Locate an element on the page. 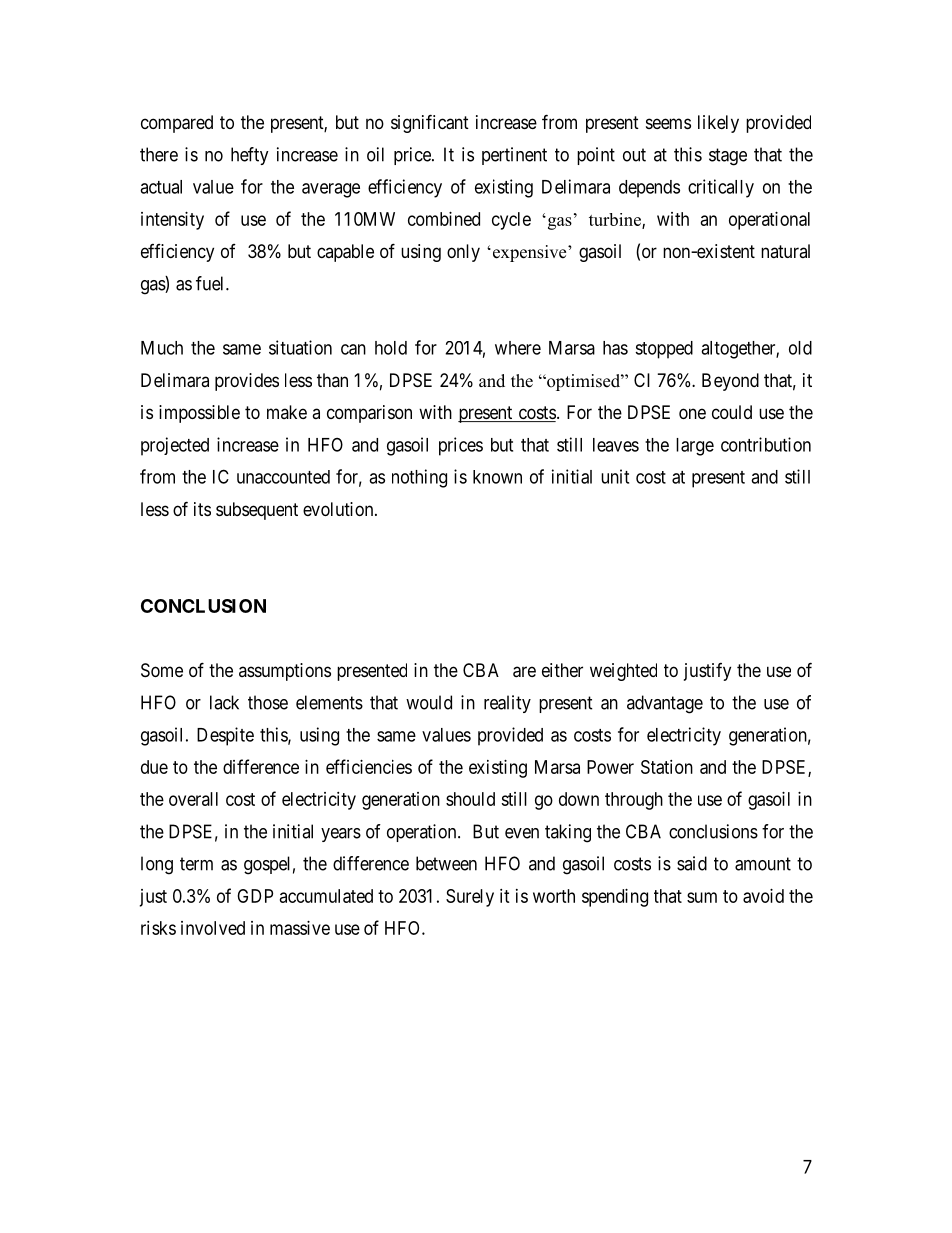  GDP is located at coordinates (255, 896).
